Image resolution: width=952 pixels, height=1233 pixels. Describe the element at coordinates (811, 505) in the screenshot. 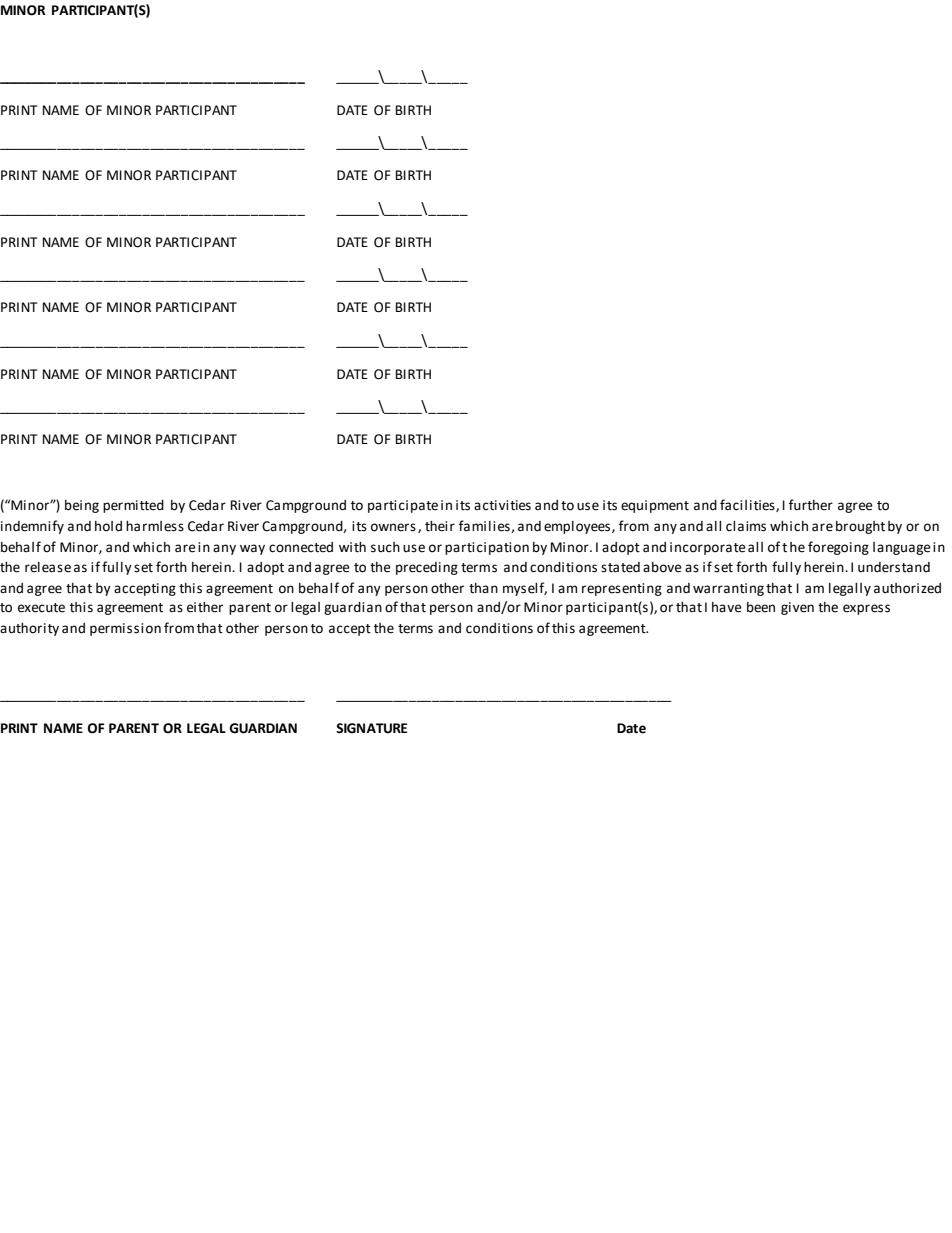

I see `further` at that location.
